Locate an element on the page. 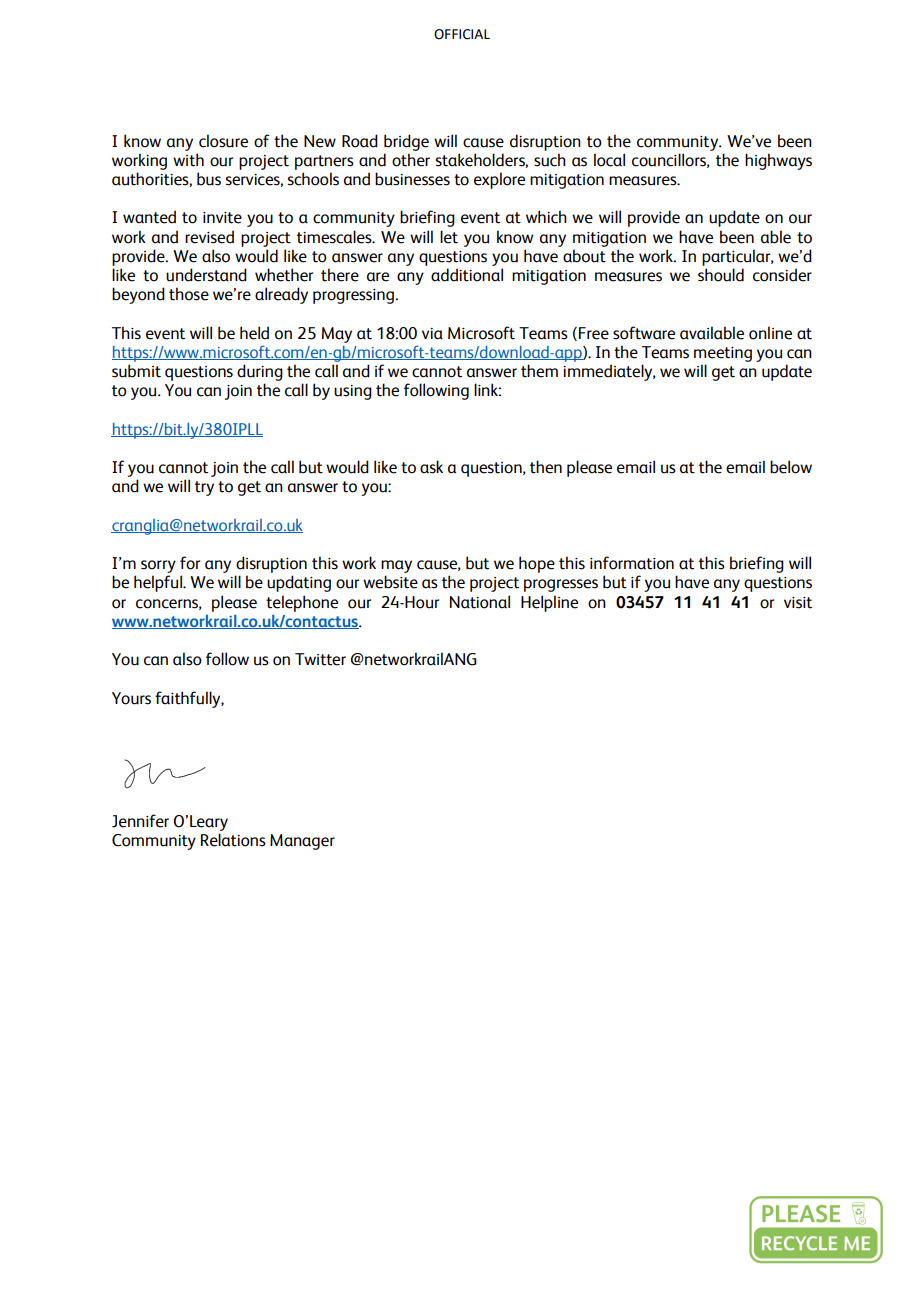 The width and height of the image is (924, 1308). try is located at coordinates (204, 488).
